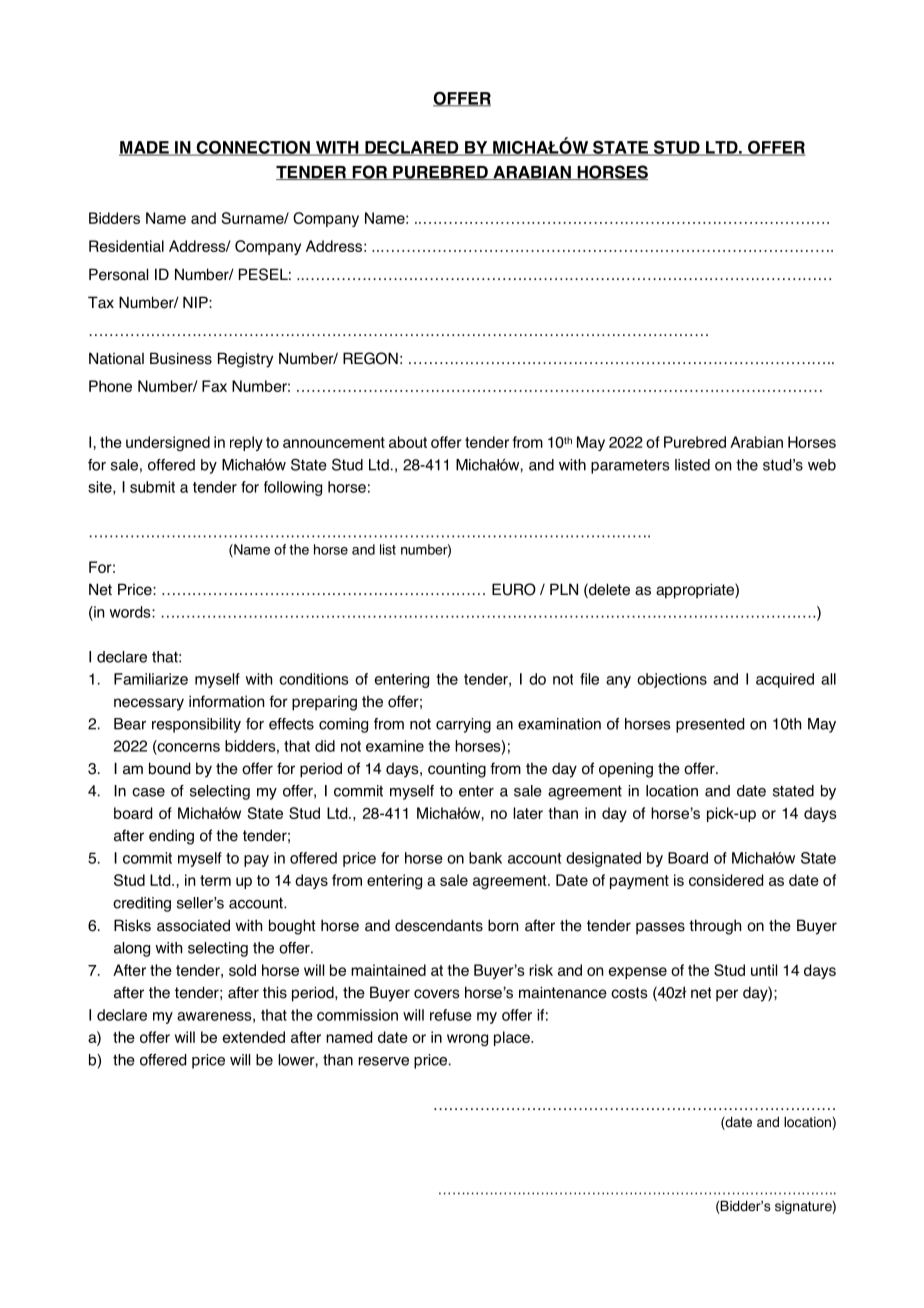 Image resolution: width=924 pixels, height=1308 pixels. Describe the element at coordinates (514, 589) in the screenshot. I see `EURO` at that location.
